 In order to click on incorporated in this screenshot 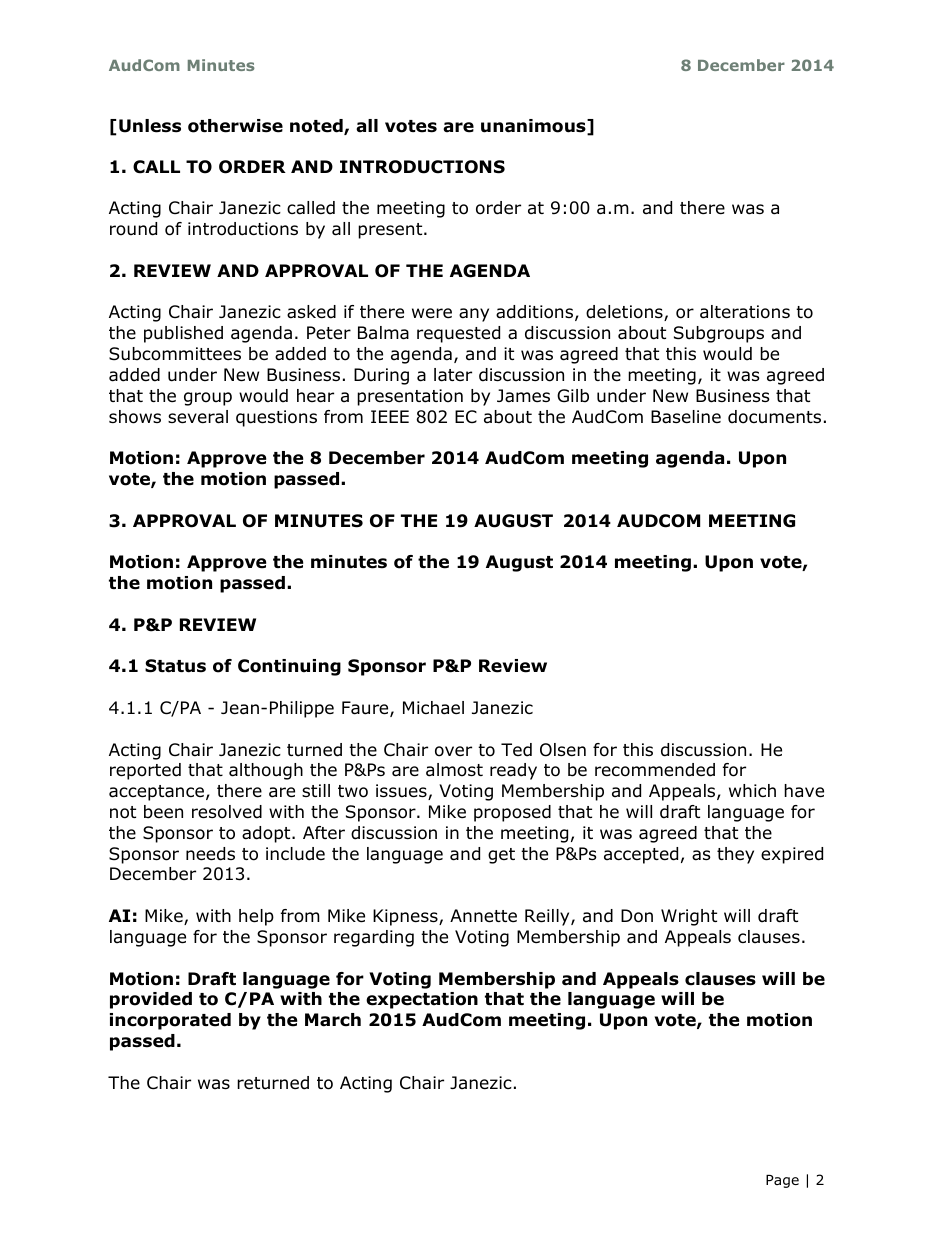, I will do `click(170, 1021)`.
